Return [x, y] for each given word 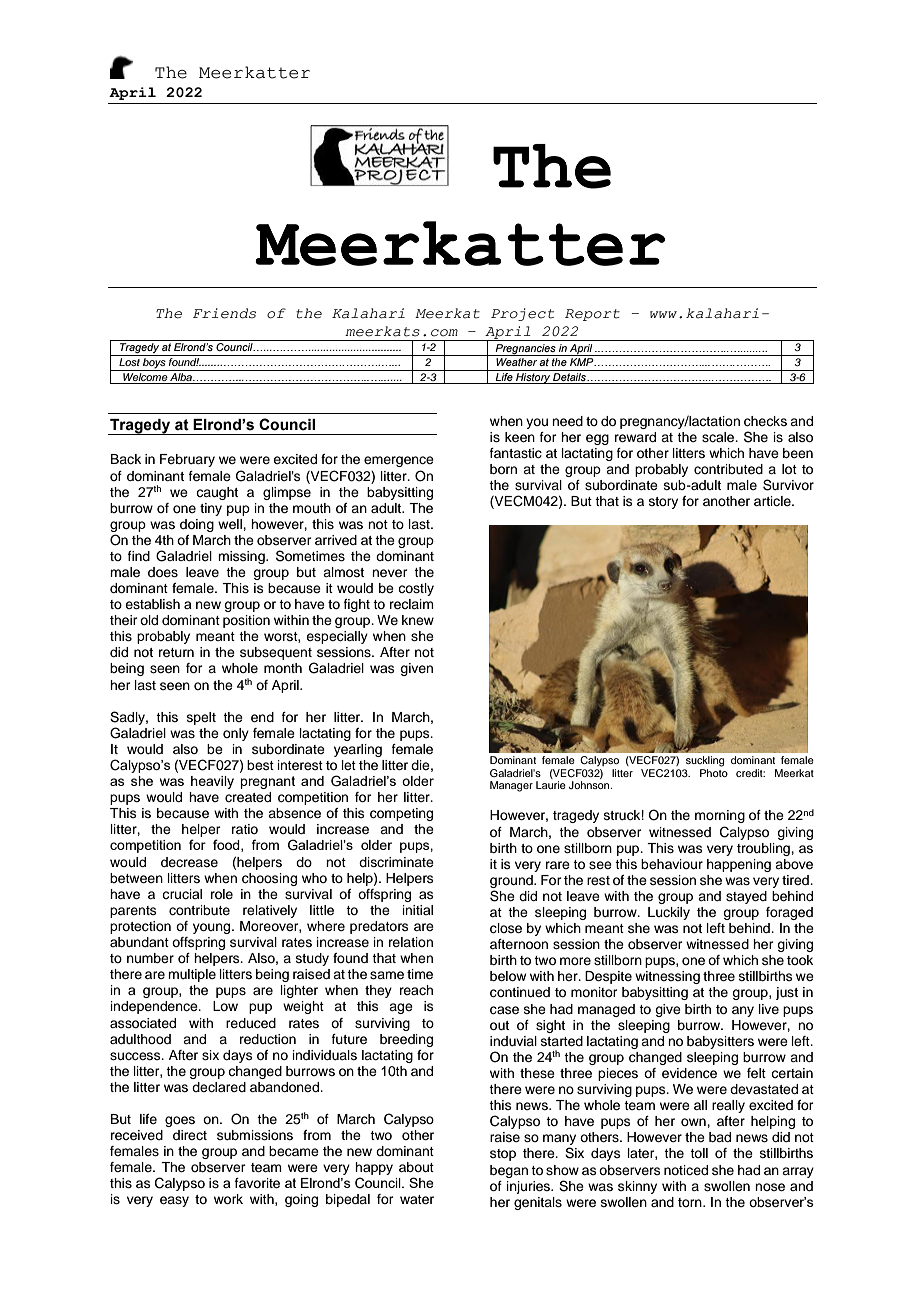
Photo [714, 771]
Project [522, 314]
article [773, 501]
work [228, 1199]
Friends [224, 313]
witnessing [667, 977]
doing [197, 525]
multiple [192, 975]
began [509, 1171]
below [508, 976]
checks [765, 421]
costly [416, 589]
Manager [511, 786]
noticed [686, 1170]
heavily [212, 782]
